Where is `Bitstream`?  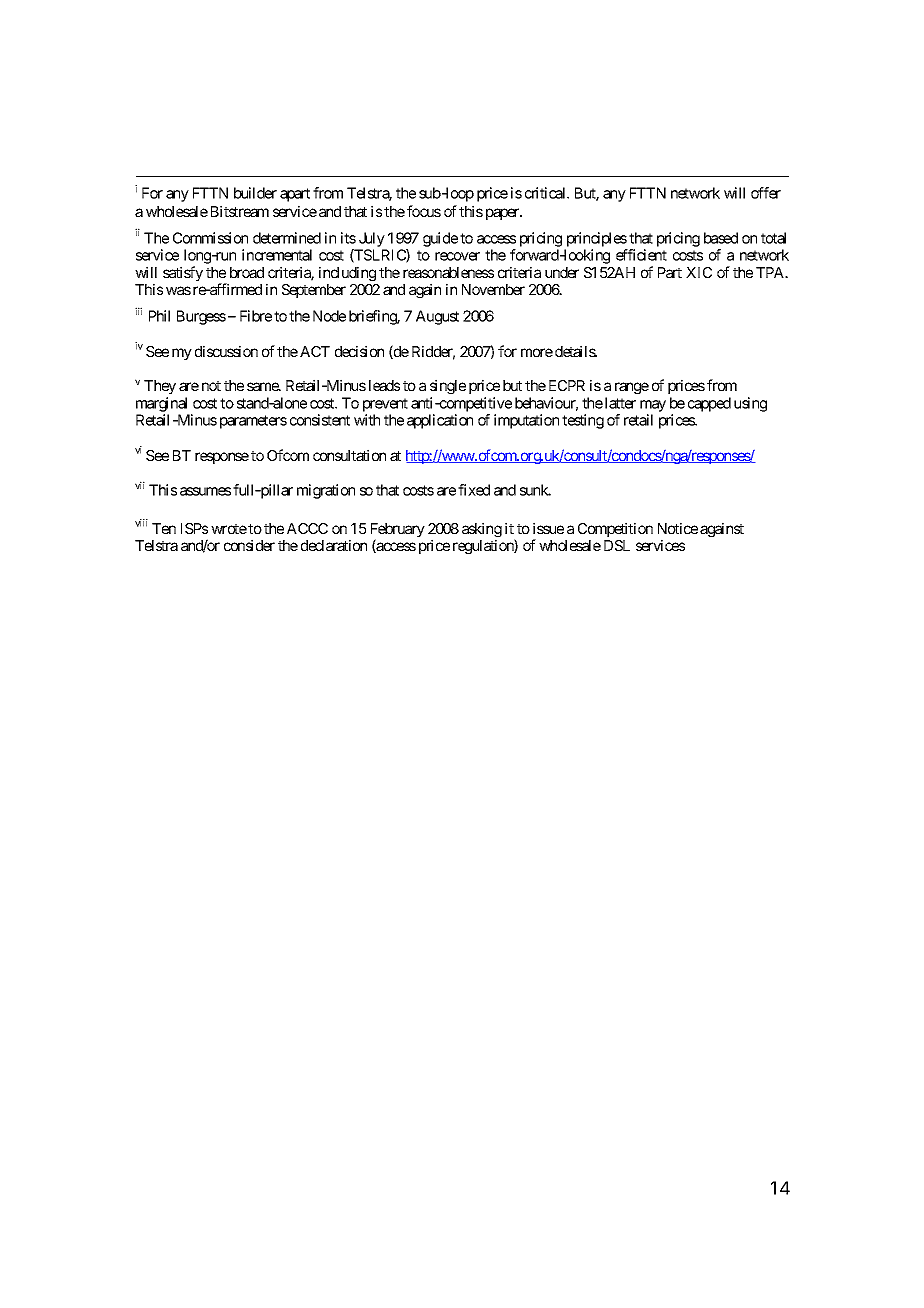
Bitstream is located at coordinates (240, 211).
